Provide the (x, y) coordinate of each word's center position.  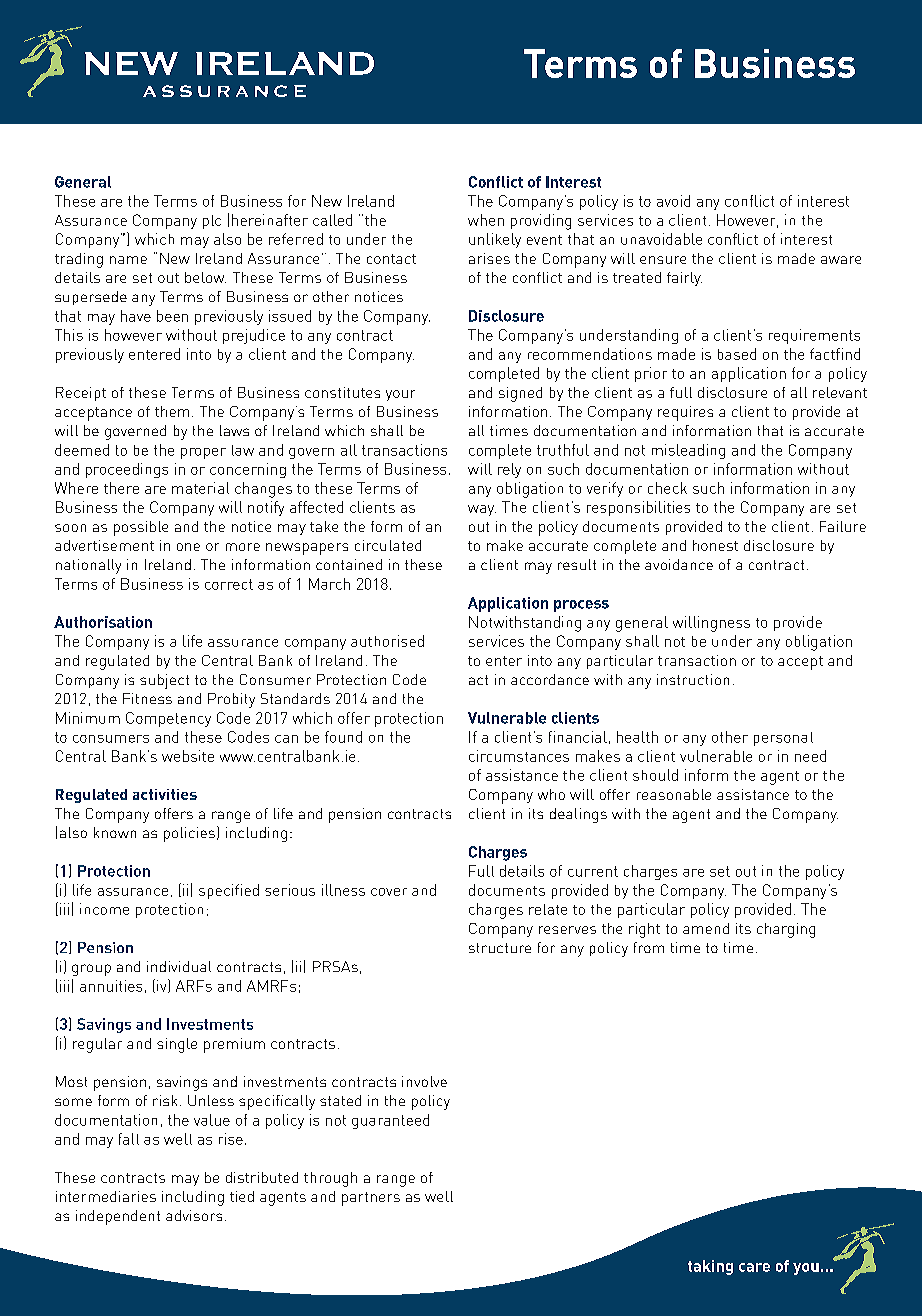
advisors (194, 1215)
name (128, 260)
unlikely (495, 240)
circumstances (519, 756)
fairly (684, 279)
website (188, 756)
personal (783, 739)
